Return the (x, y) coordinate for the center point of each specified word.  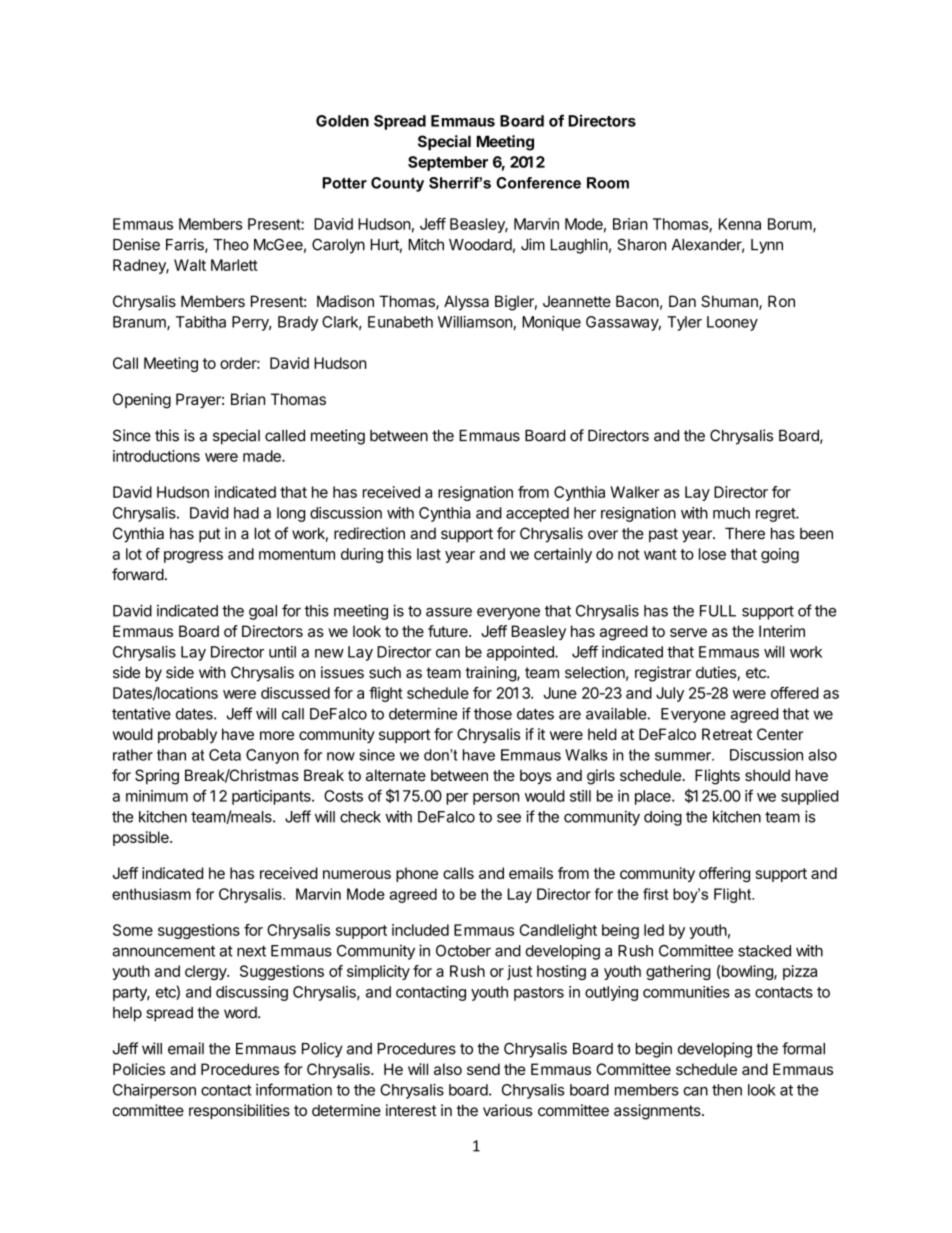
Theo (231, 245)
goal (263, 612)
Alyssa (466, 302)
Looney (732, 323)
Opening (142, 401)
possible (142, 838)
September (448, 163)
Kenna (740, 224)
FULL (718, 611)
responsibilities (239, 1111)
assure (449, 612)
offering (724, 875)
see (509, 818)
